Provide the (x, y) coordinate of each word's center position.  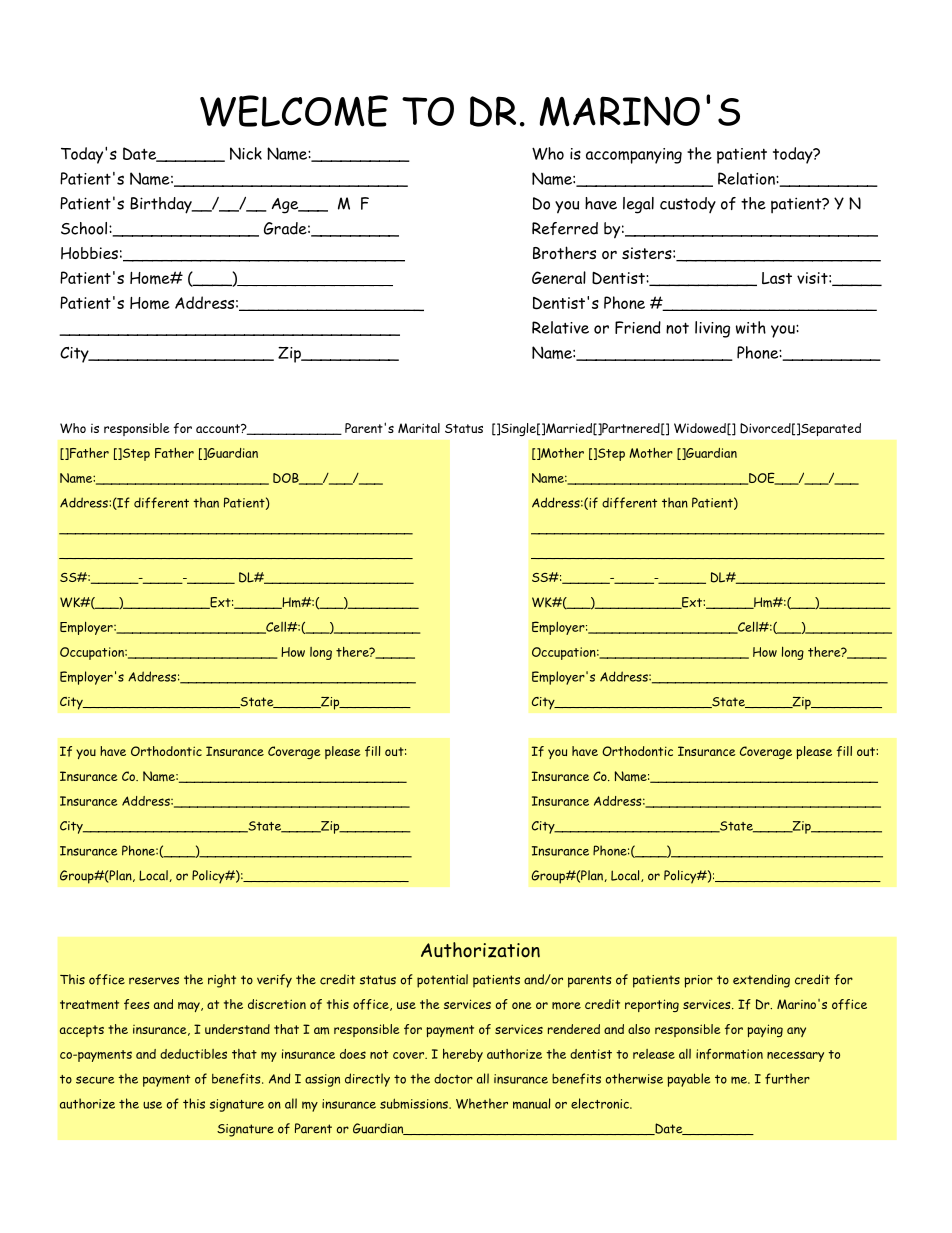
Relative (560, 327)
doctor (453, 1078)
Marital (419, 428)
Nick (246, 153)
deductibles (193, 1054)
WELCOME (294, 111)
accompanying (634, 156)
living (712, 329)
